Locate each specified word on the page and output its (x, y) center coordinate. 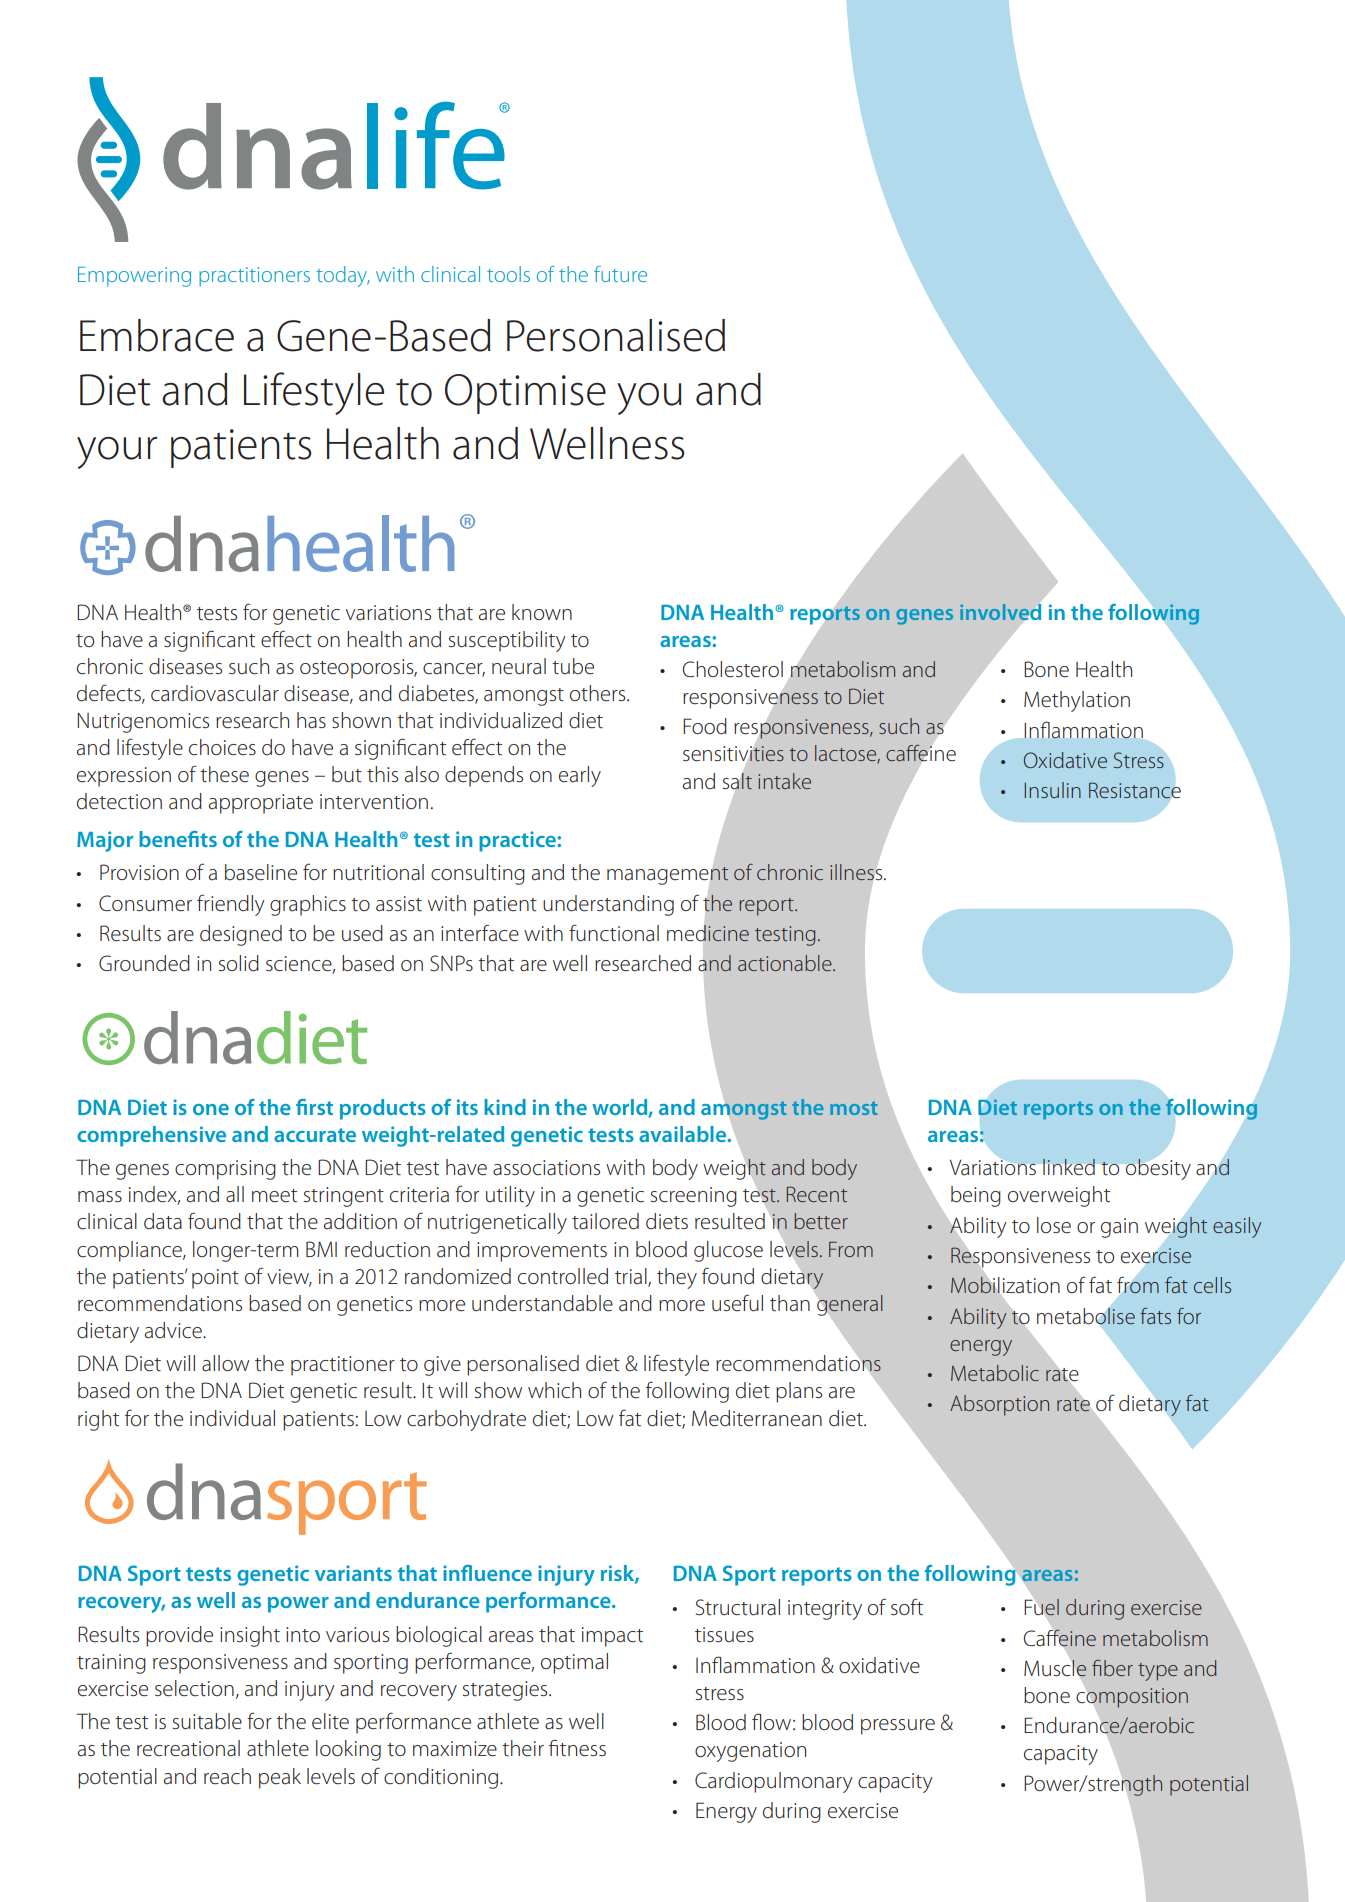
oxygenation (750, 1752)
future (620, 274)
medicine (708, 933)
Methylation (1077, 701)
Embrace (157, 335)
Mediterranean (757, 1418)
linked (1069, 1167)
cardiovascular (215, 693)
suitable (207, 1721)
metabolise (1086, 1316)
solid (239, 963)
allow (225, 1363)
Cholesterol (732, 669)
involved (1000, 612)
